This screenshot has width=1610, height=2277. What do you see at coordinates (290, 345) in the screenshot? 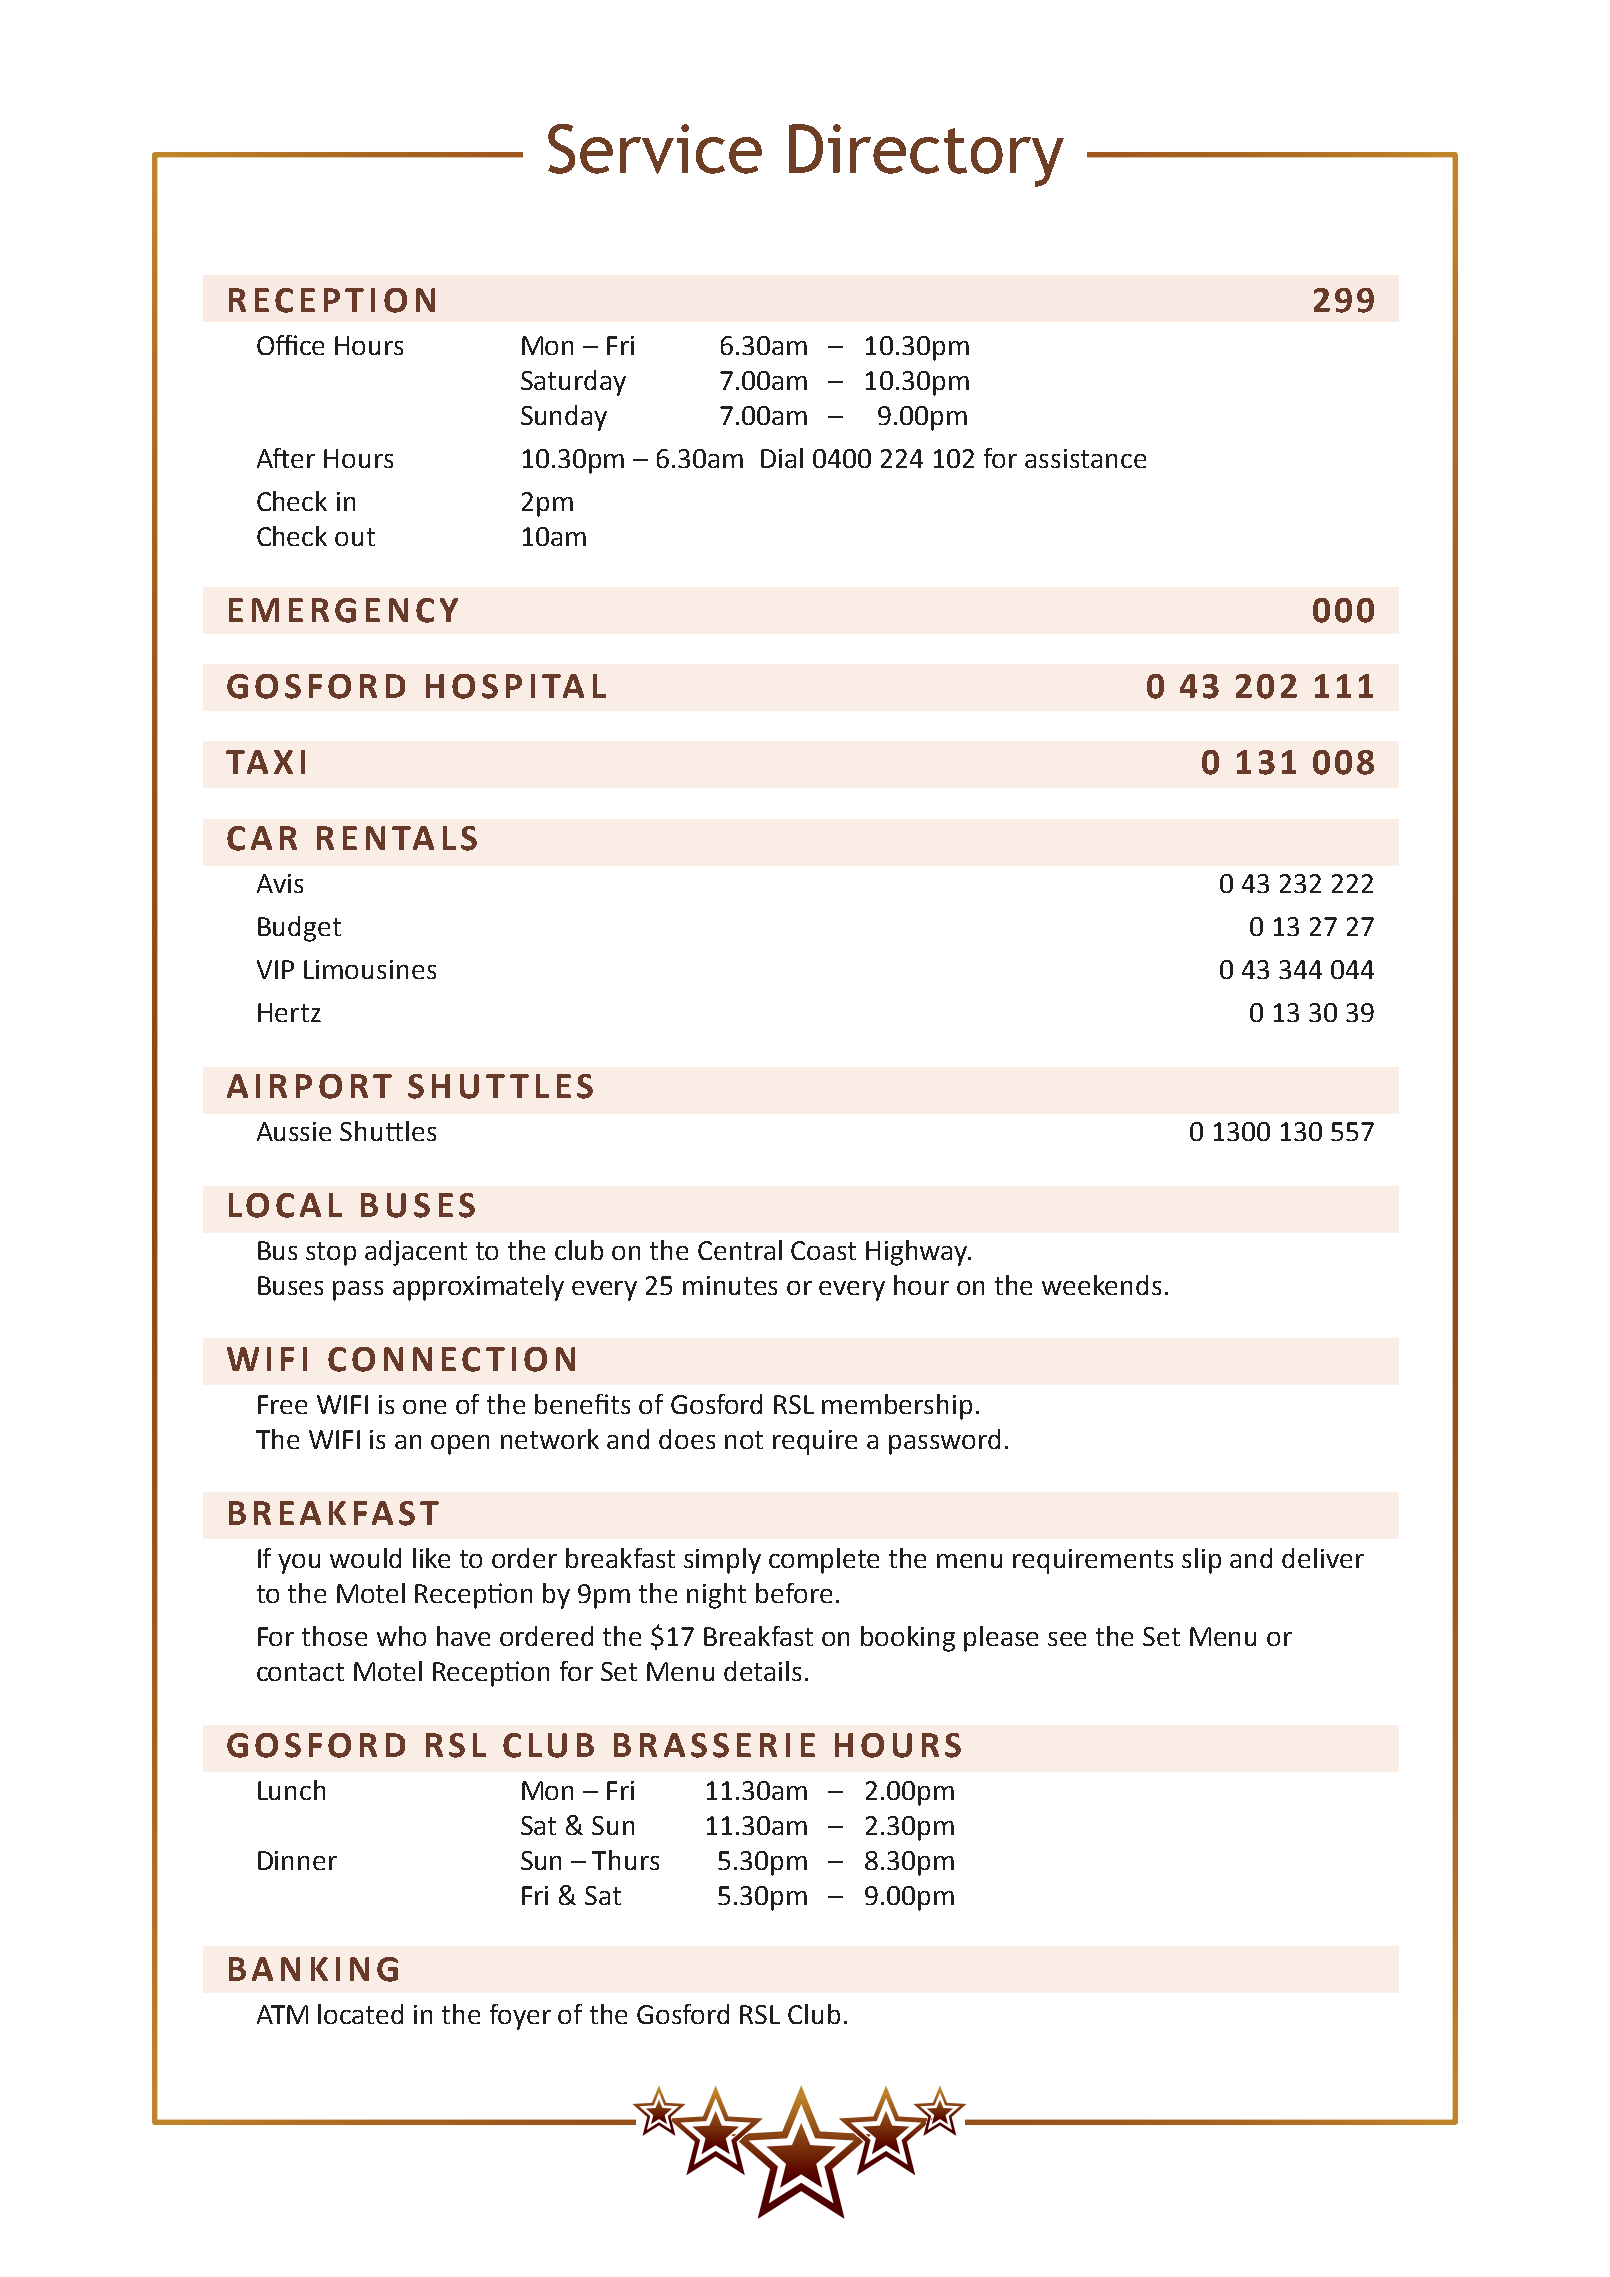
I see `Office` at bounding box center [290, 345].
